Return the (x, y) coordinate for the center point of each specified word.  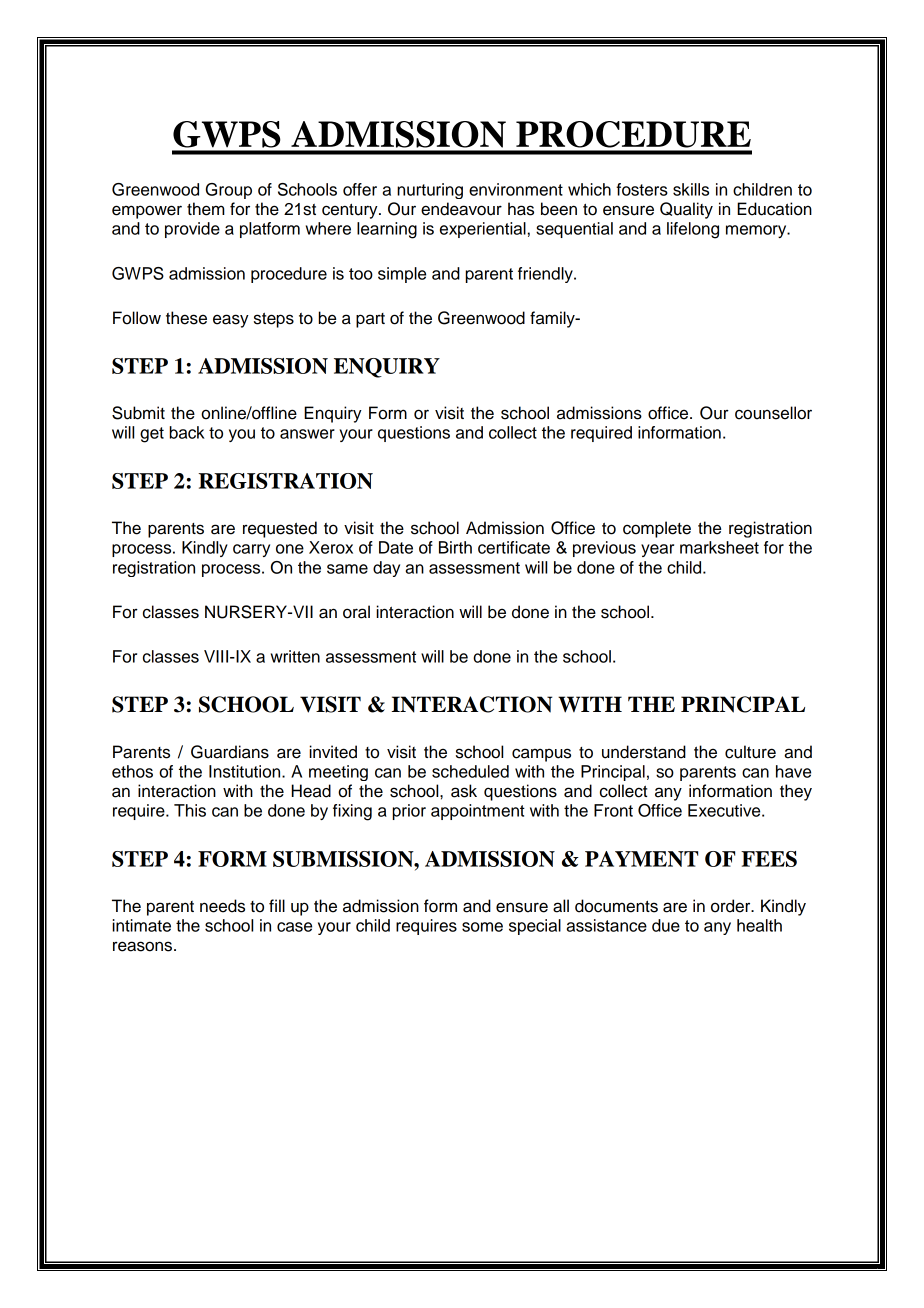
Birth (455, 547)
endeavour (461, 209)
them (206, 209)
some (482, 927)
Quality (686, 210)
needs (222, 906)
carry (251, 550)
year (657, 550)
